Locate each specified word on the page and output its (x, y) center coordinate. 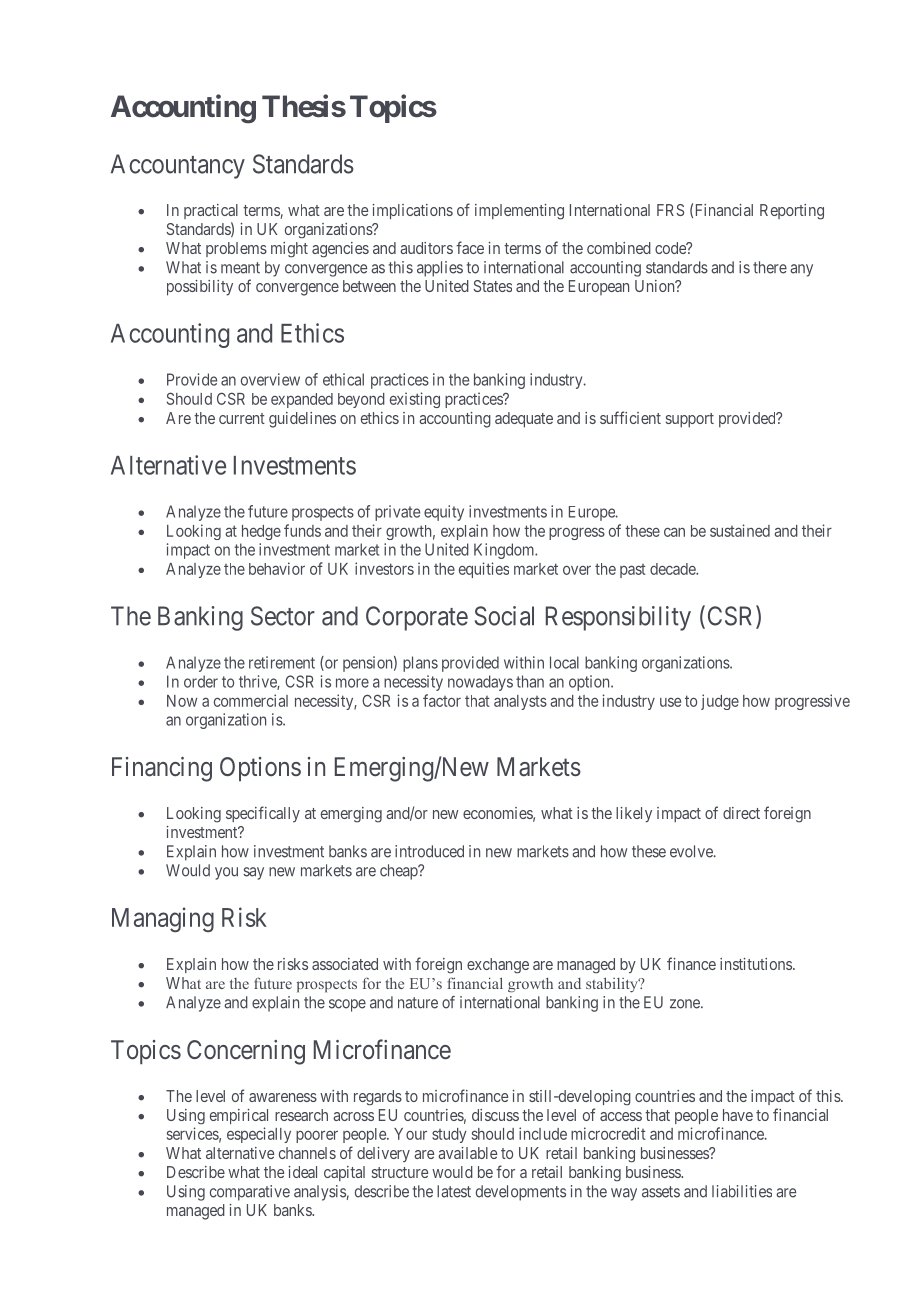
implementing (519, 212)
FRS (670, 210)
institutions (757, 964)
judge (720, 702)
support (690, 420)
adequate (524, 420)
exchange (498, 965)
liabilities (742, 1191)
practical (211, 211)
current (242, 418)
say (253, 873)
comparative (250, 1193)
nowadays (480, 683)
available (468, 1153)
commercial (251, 700)
